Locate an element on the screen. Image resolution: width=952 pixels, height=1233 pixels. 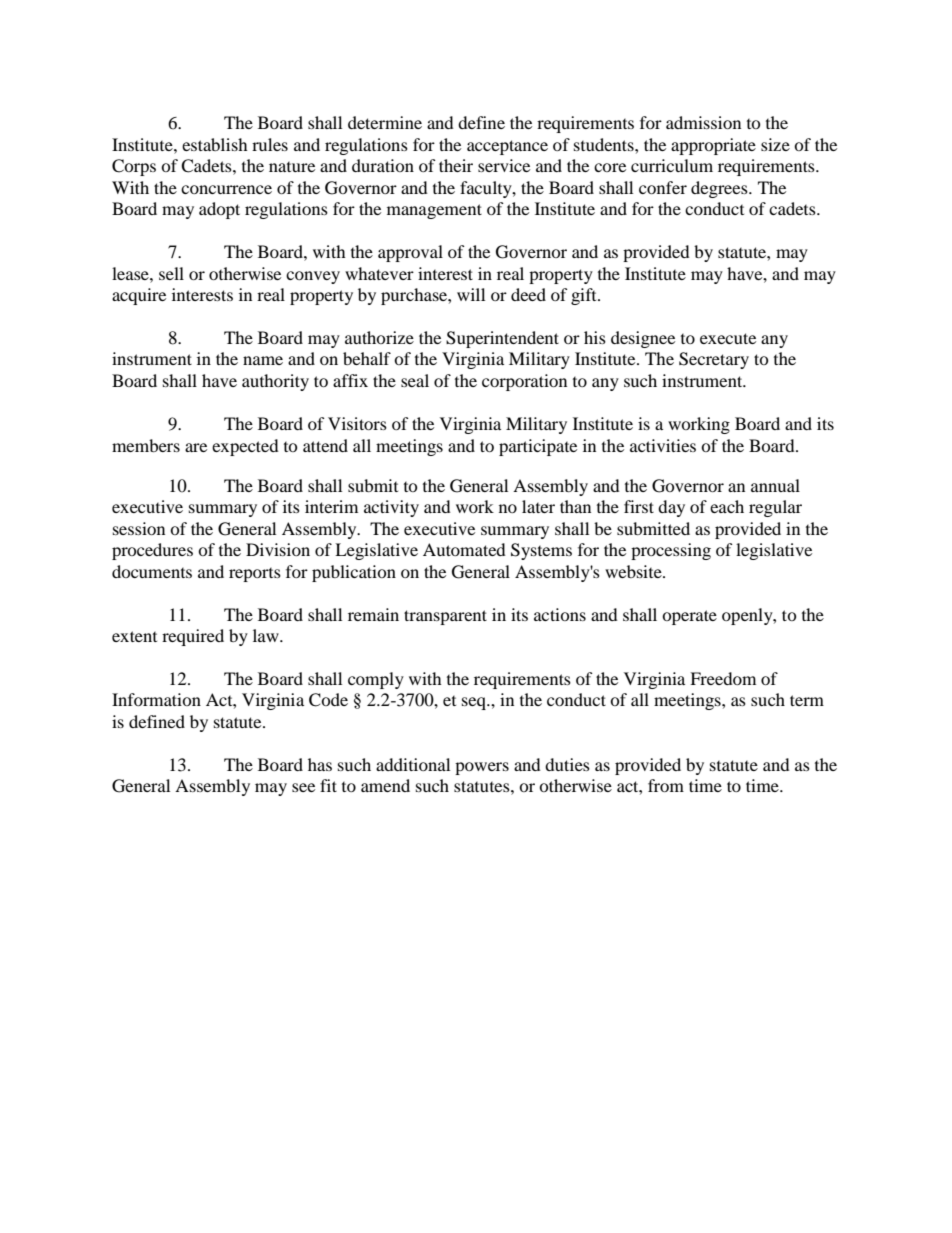
Superintendent is located at coordinates (502, 339).
